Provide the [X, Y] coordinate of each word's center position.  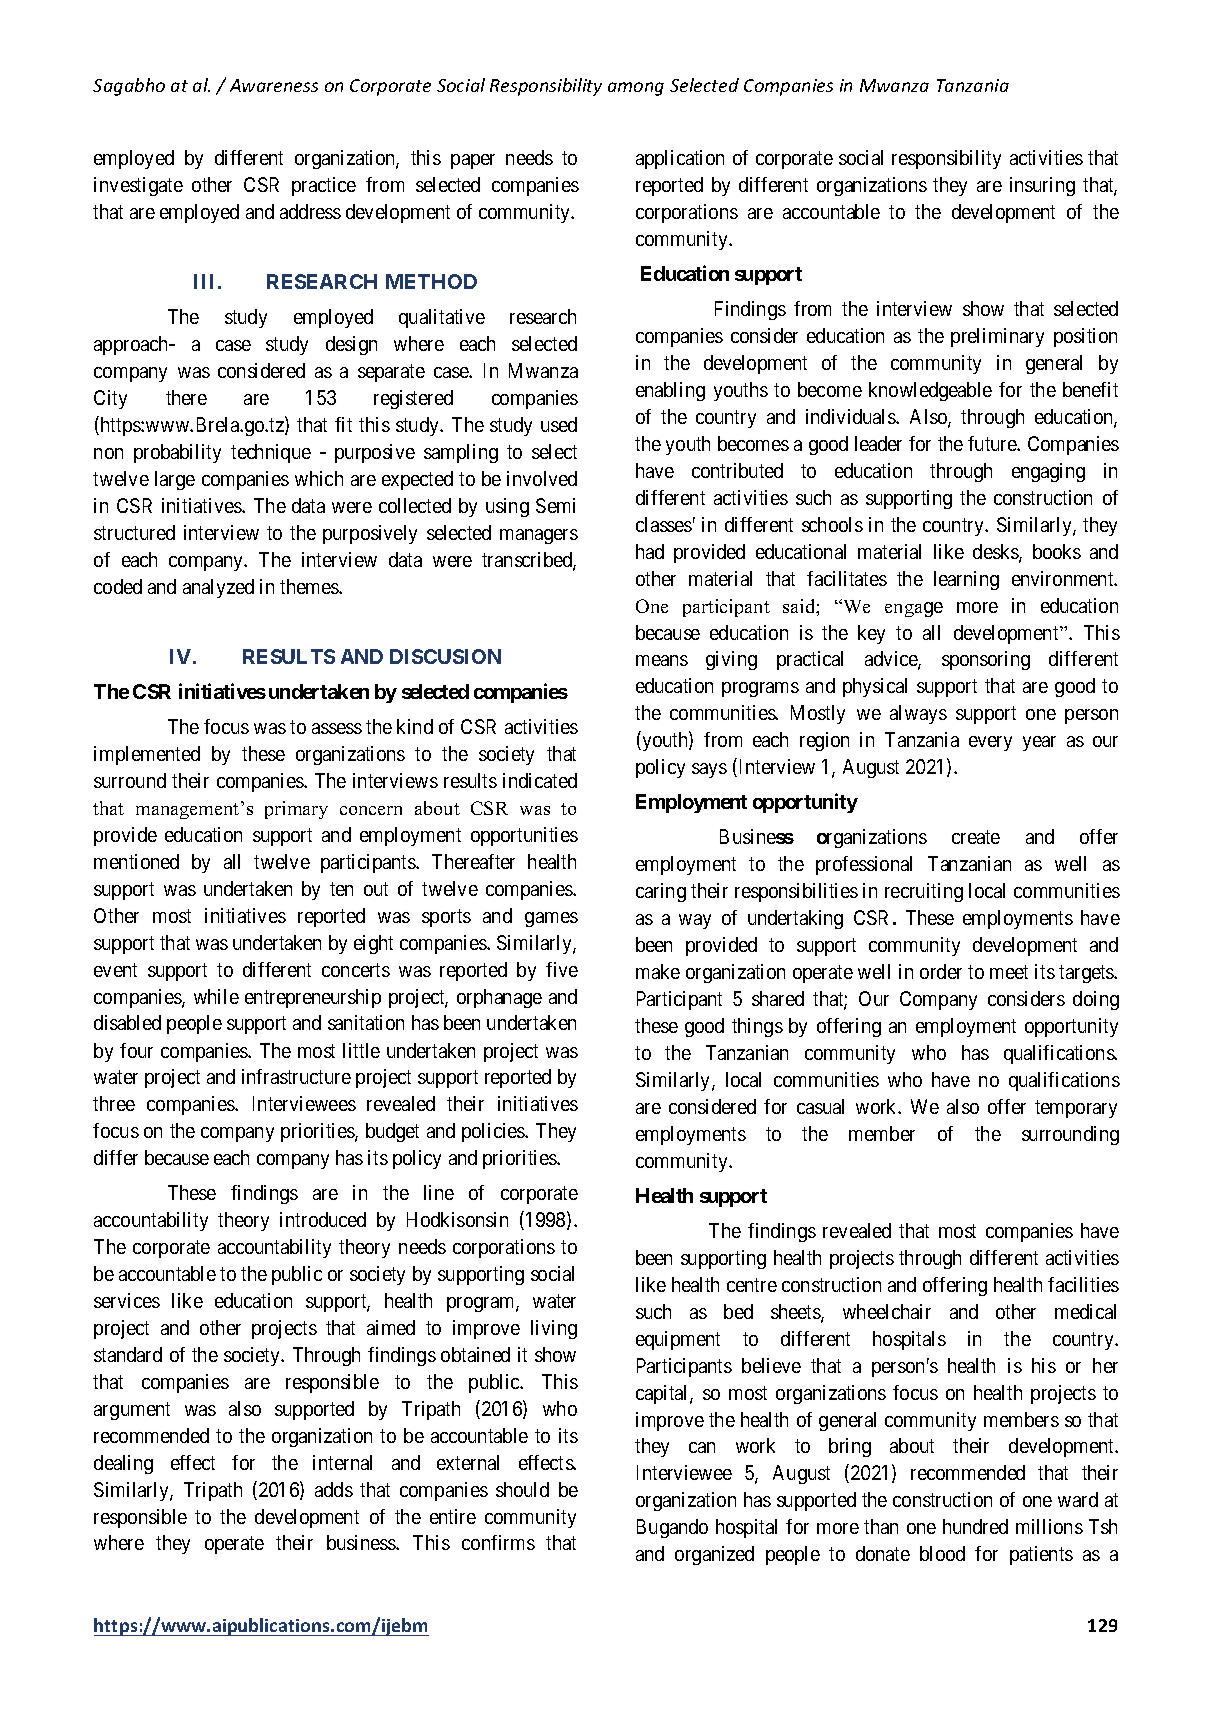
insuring [1042, 186]
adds [334, 1489]
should [522, 1489]
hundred [975, 1526]
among [636, 89]
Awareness [274, 85]
